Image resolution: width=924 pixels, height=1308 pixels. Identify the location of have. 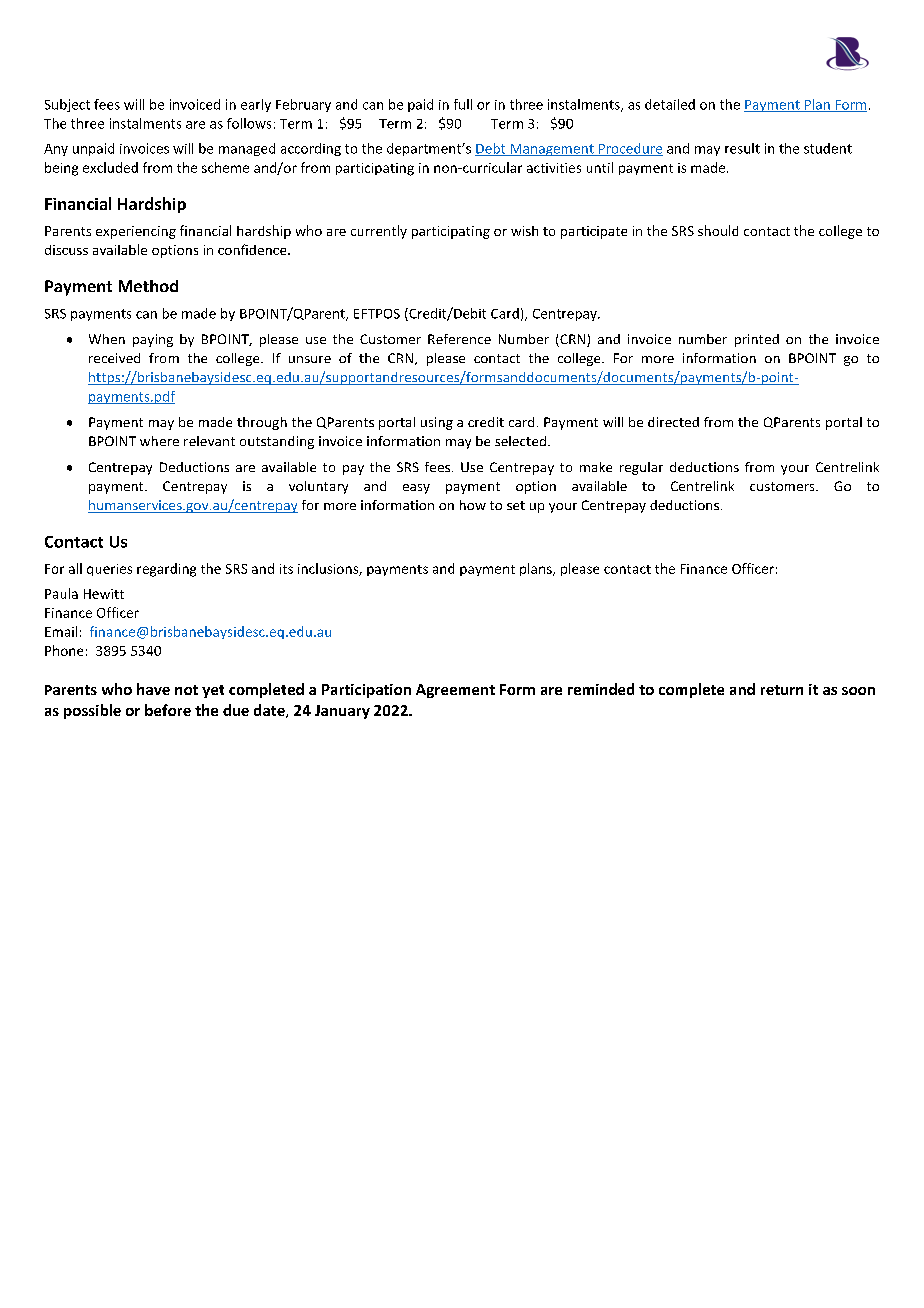
(153, 689).
